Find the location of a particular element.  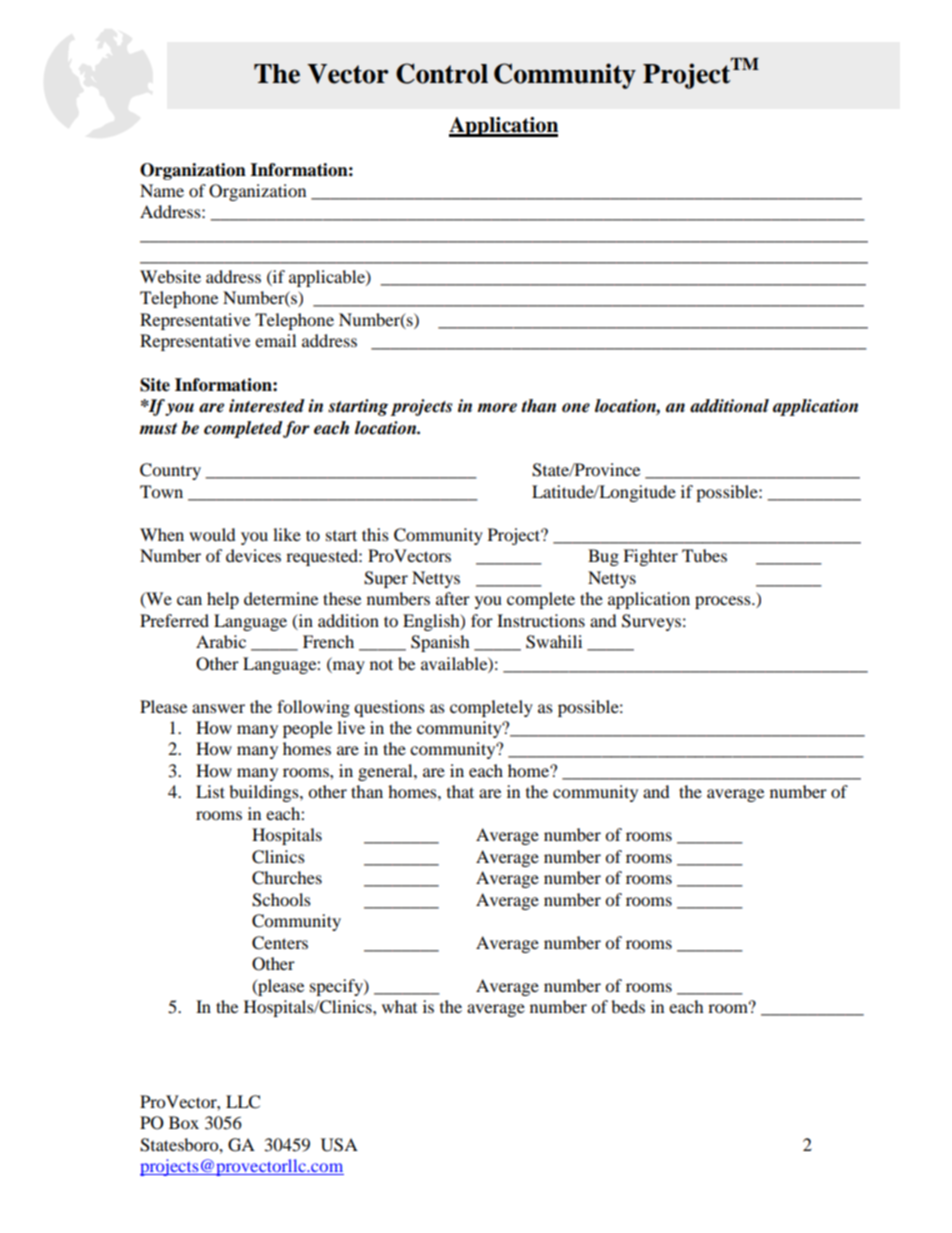

help is located at coordinates (223, 600).
